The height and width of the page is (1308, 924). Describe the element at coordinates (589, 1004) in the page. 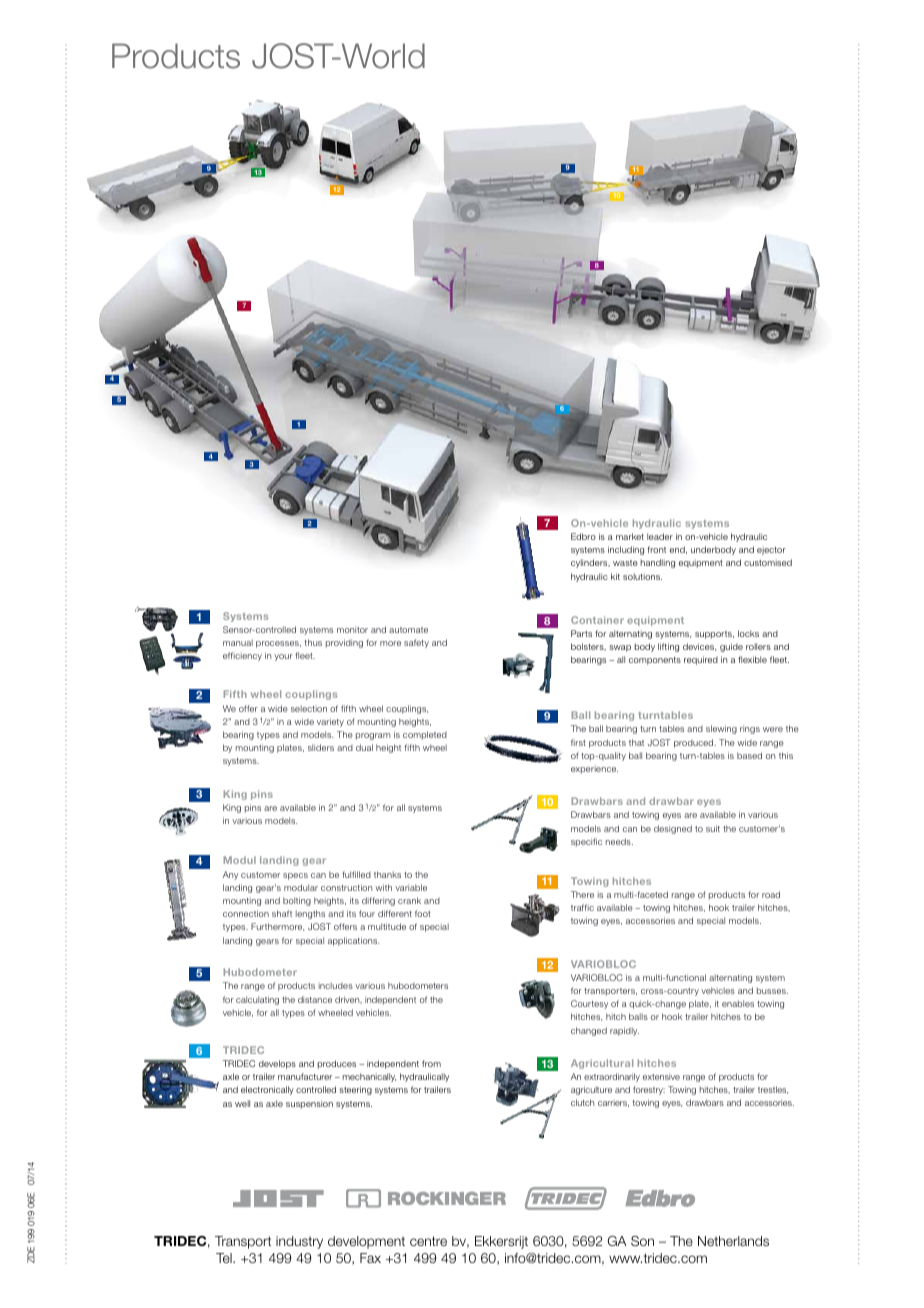

I see `Courtesy` at that location.
